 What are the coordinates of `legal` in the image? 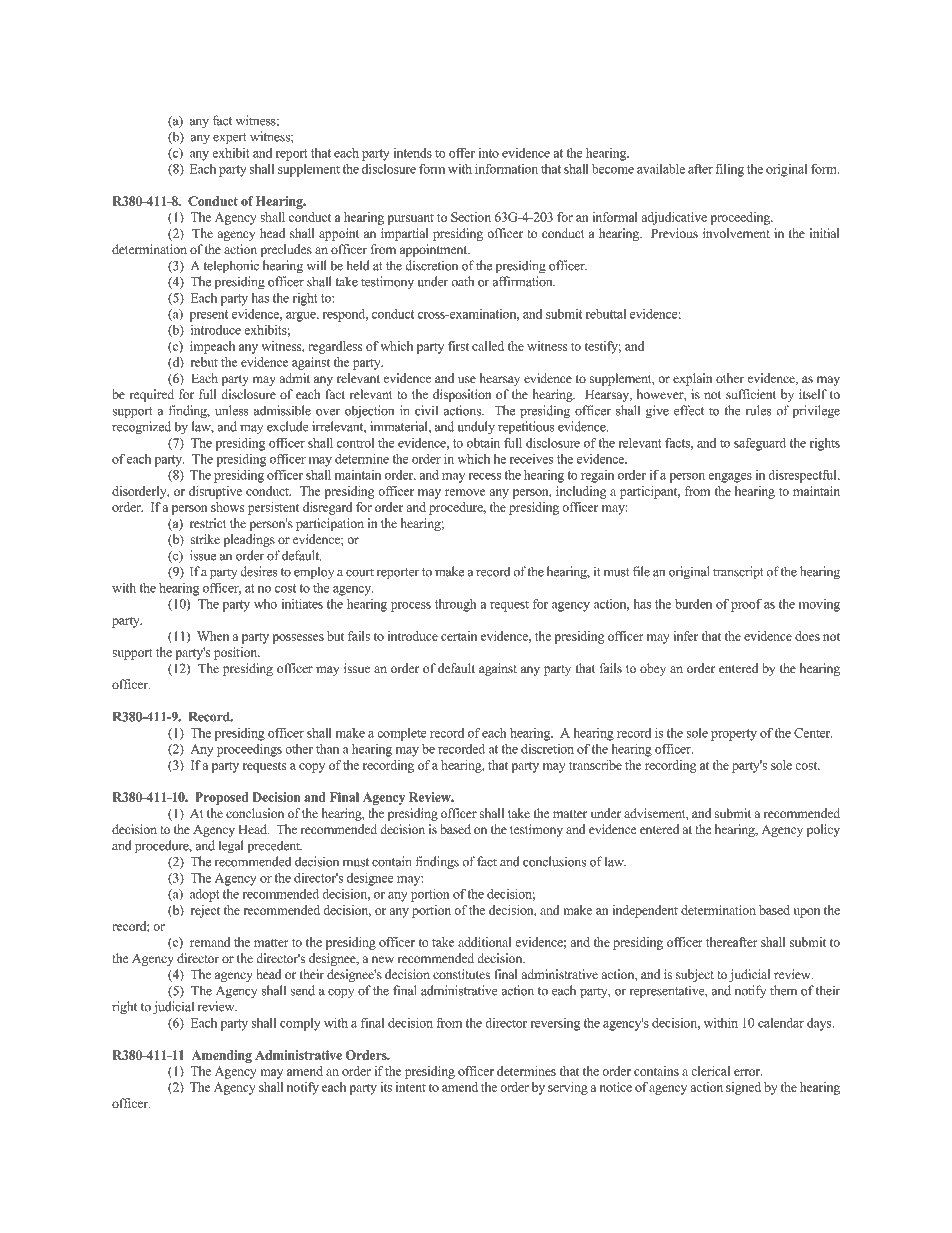 It's located at (231, 847).
